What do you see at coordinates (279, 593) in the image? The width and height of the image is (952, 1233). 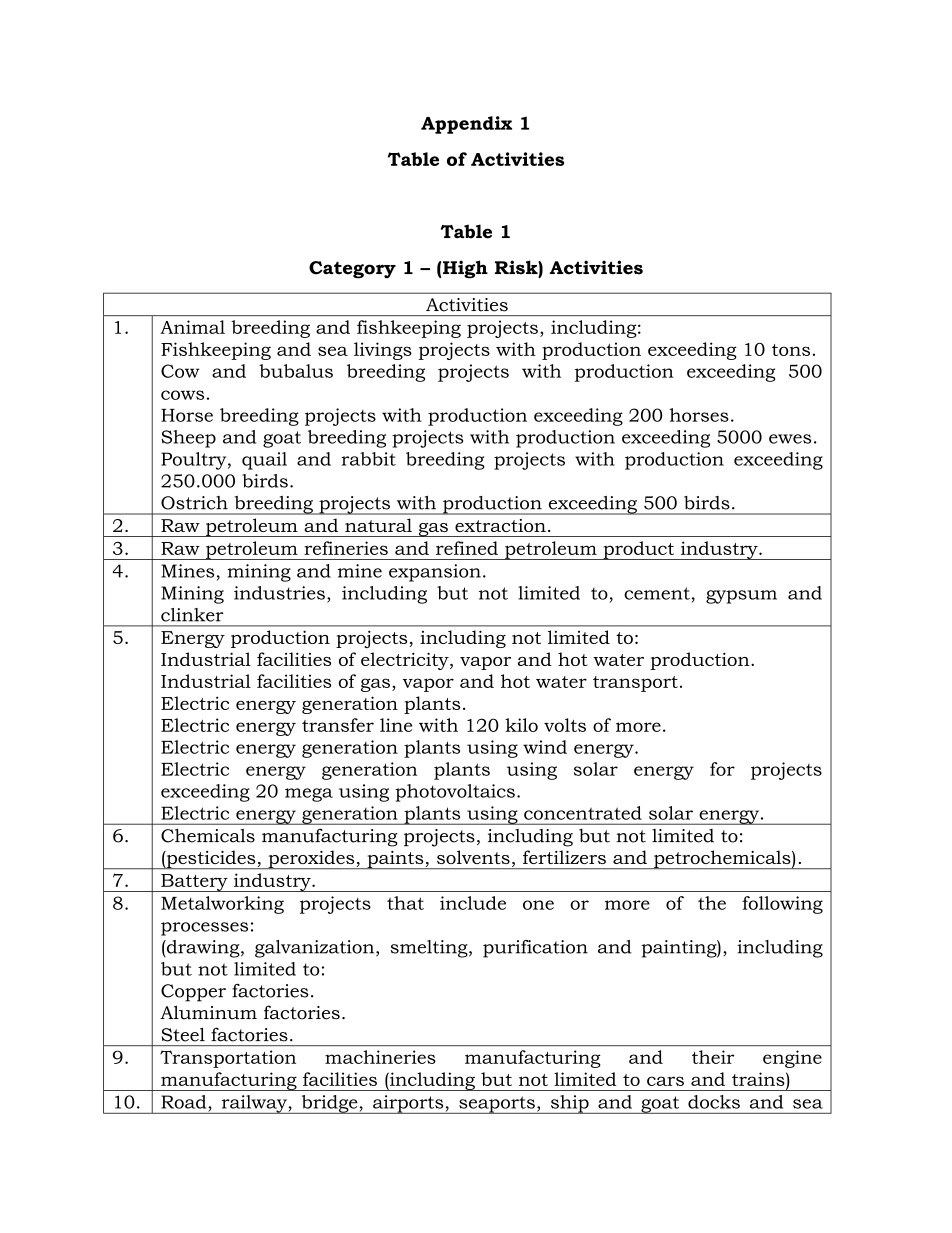 I see `industries` at bounding box center [279, 593].
